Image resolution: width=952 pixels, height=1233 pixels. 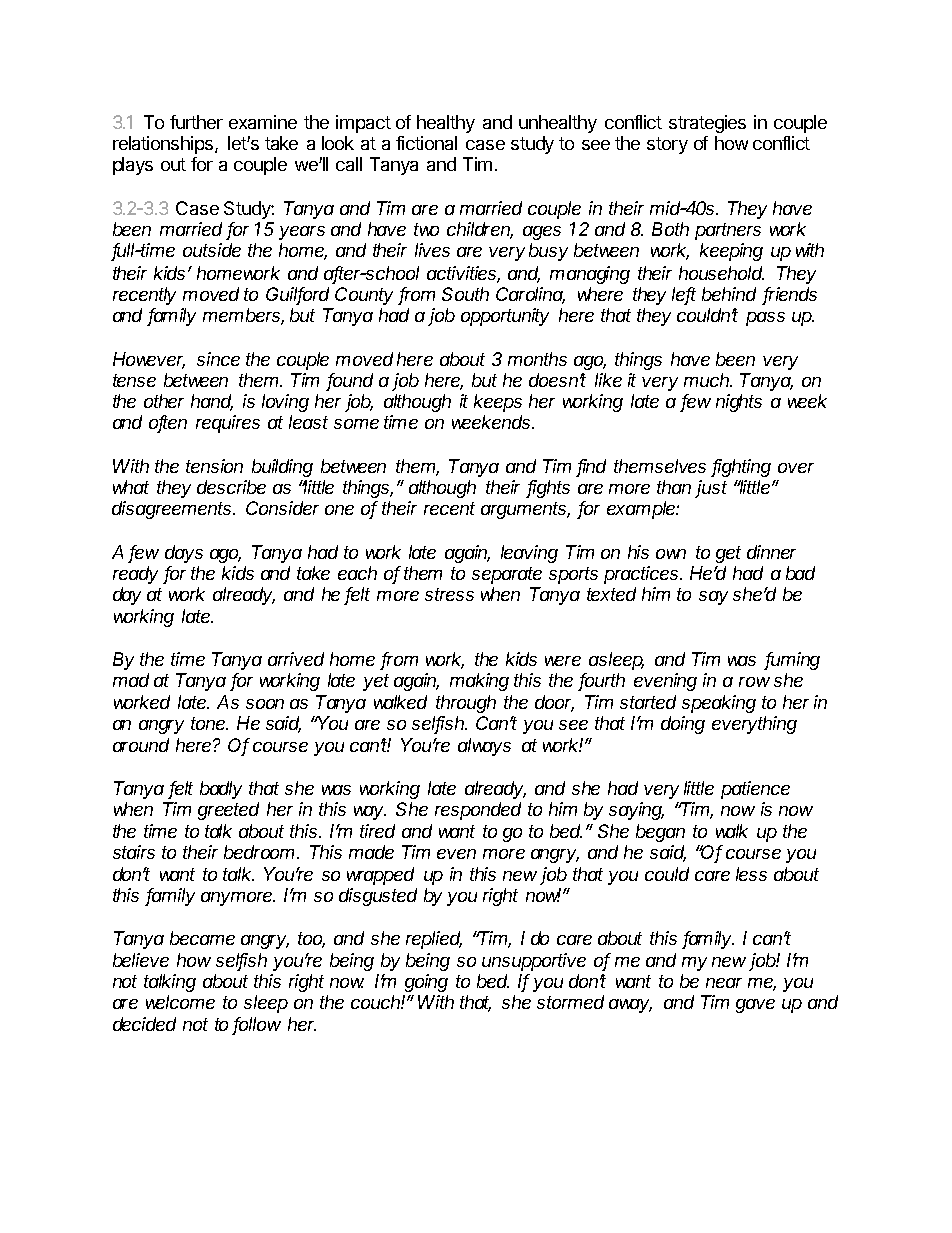 I want to click on welcome, so click(x=180, y=1002).
